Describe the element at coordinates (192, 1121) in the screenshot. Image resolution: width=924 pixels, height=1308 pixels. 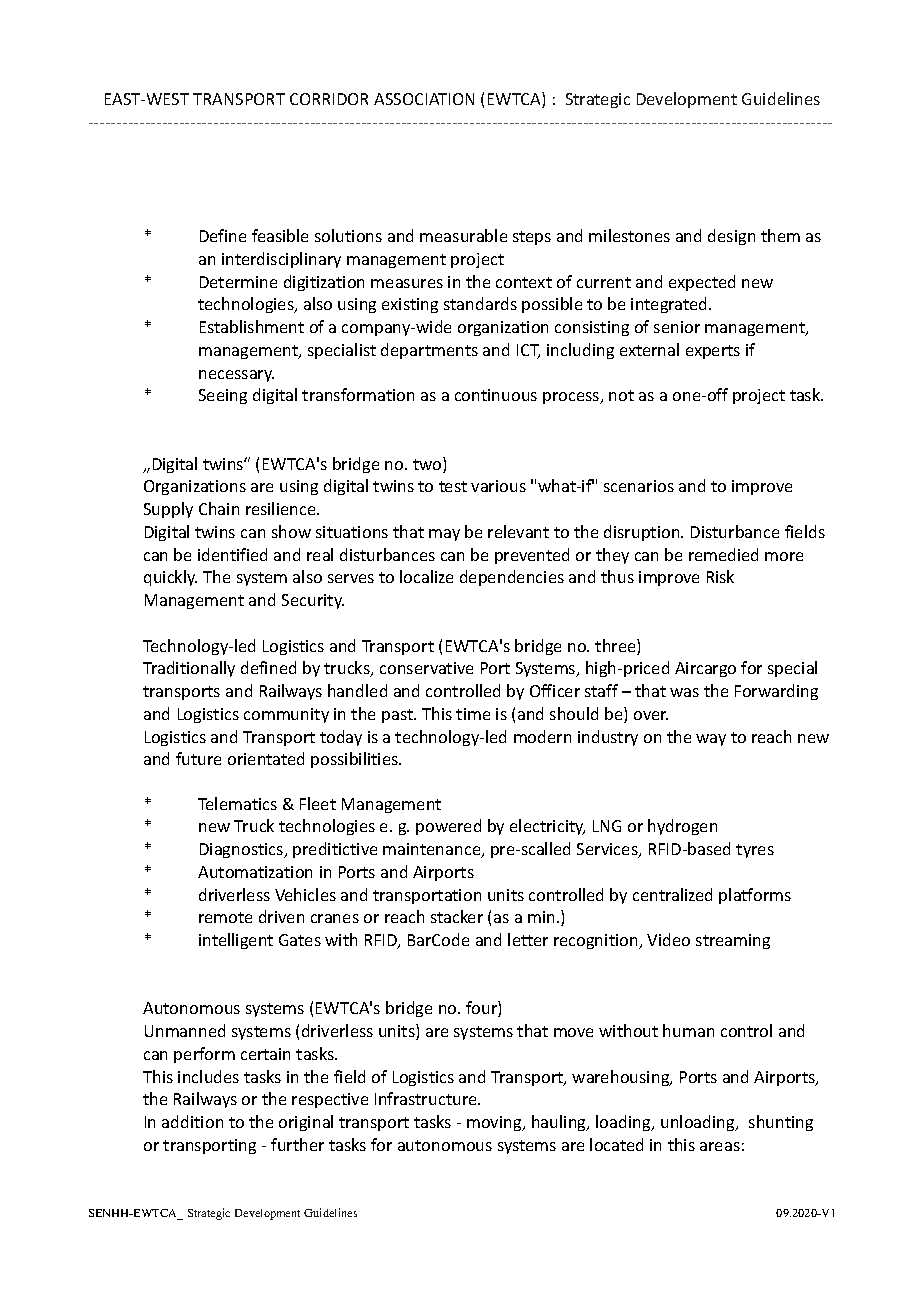
I see `addition` at that location.
